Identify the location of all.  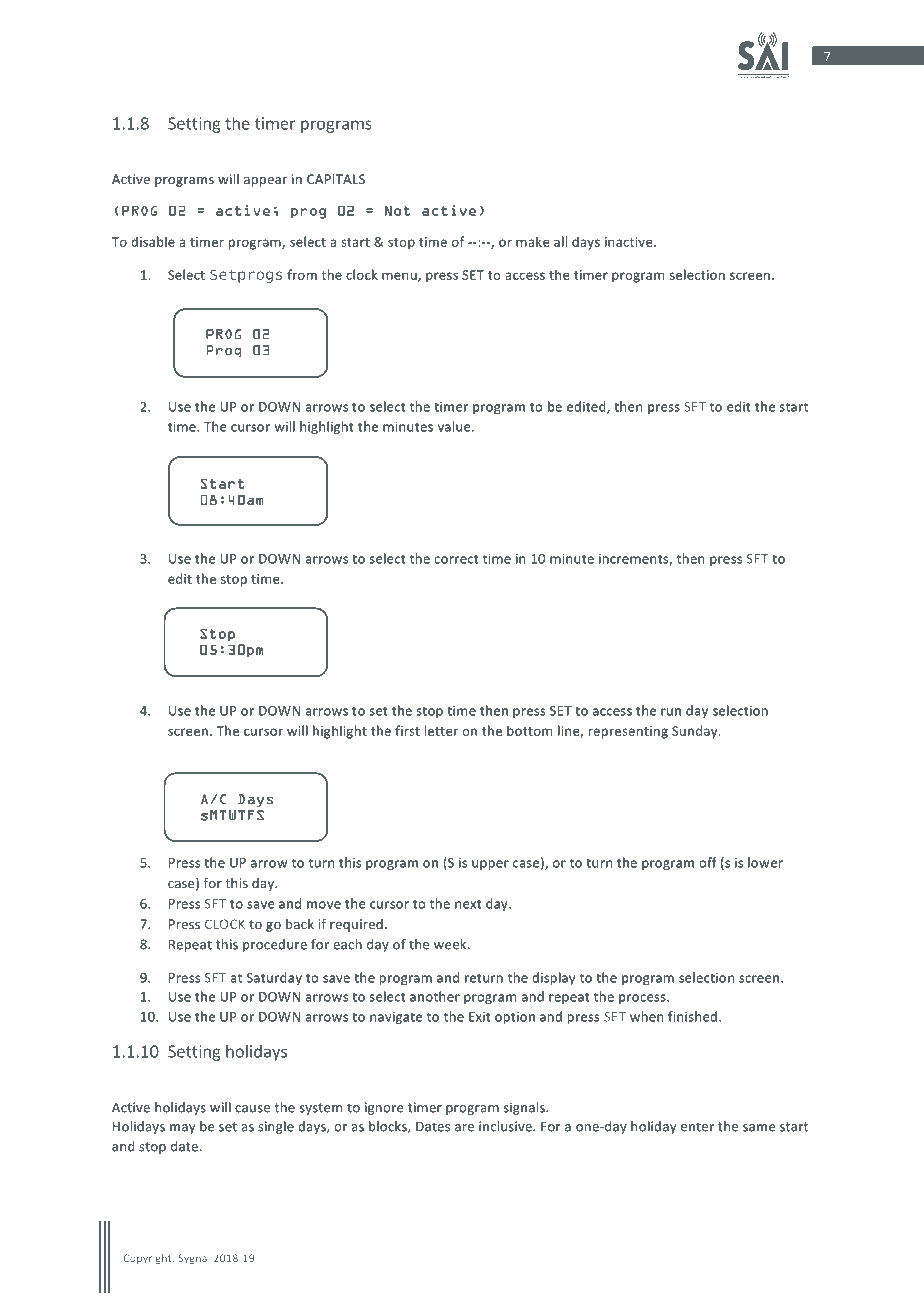
(560, 241).
